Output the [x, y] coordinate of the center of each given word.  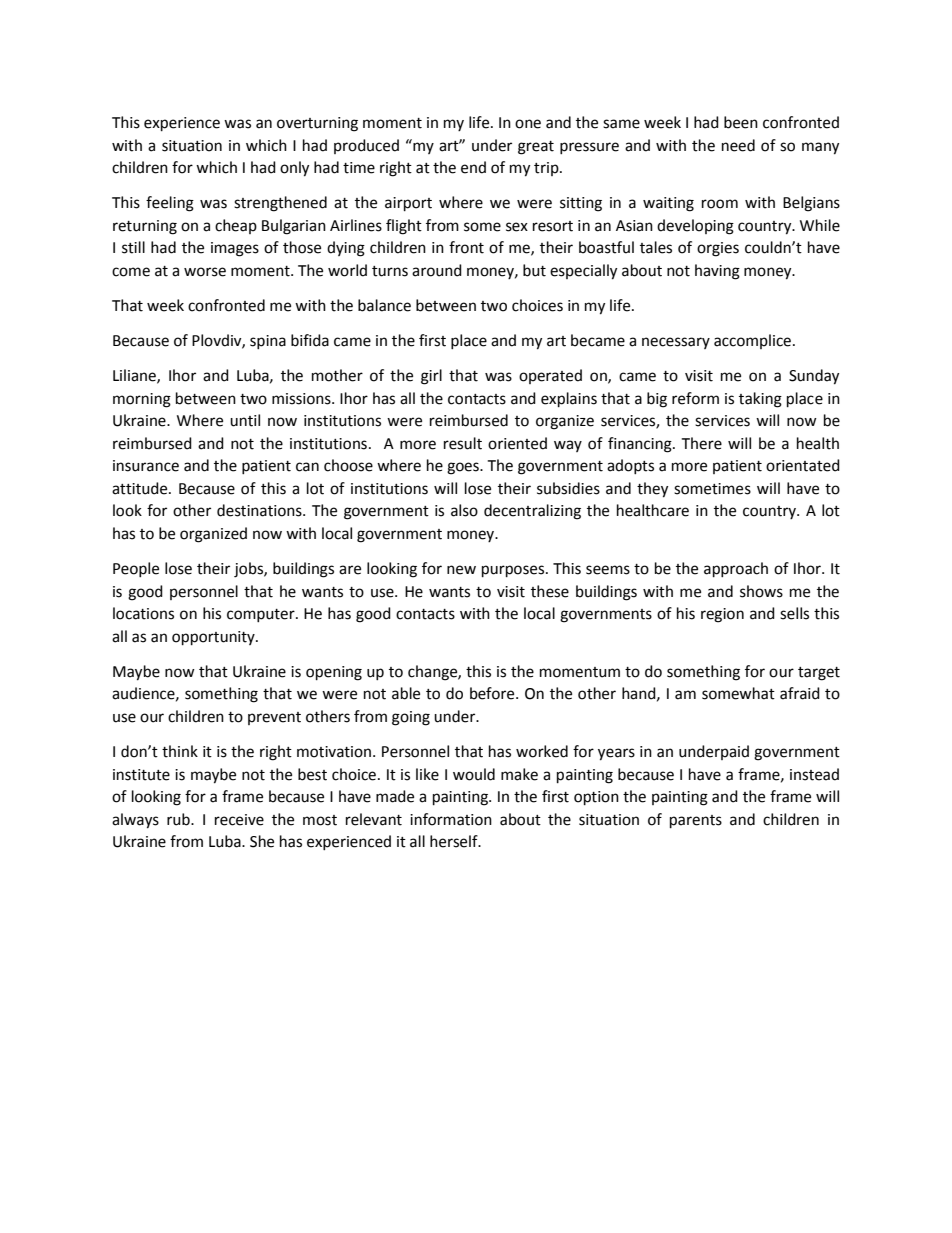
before [493, 693]
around [437, 270]
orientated [803, 465]
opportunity [214, 638]
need [738, 145]
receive [239, 820]
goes [464, 468]
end [473, 167]
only [294, 169]
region [722, 615]
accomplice [752, 341]
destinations [260, 510]
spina [268, 342]
